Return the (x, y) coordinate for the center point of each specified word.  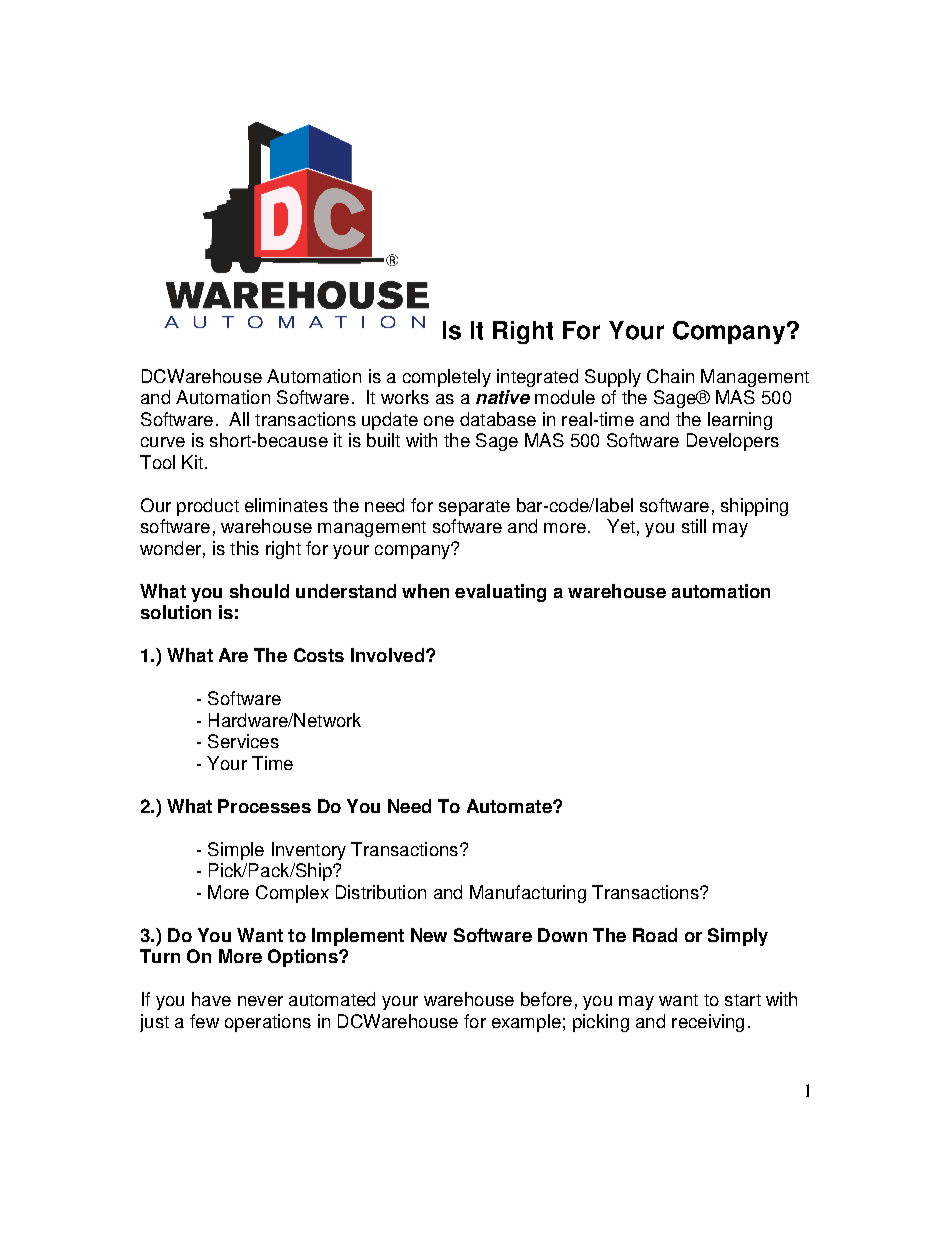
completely (447, 378)
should (259, 591)
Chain (670, 376)
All (239, 419)
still (694, 526)
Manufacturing (528, 894)
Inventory (309, 851)
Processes (264, 806)
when (425, 591)
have (211, 999)
